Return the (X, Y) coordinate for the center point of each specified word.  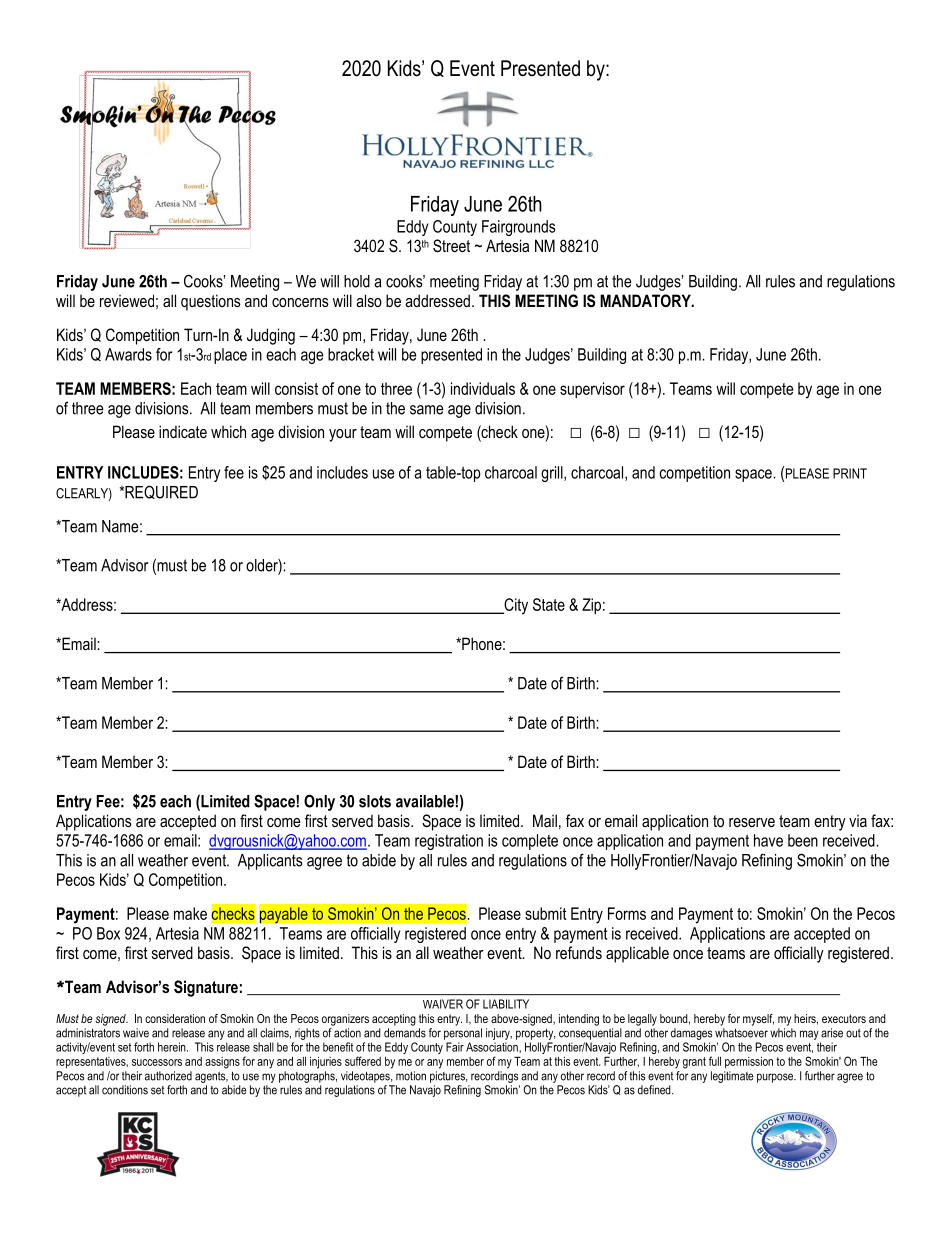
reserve (752, 822)
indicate (183, 431)
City (515, 606)
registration (449, 842)
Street (451, 246)
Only (319, 802)
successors (157, 1062)
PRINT (850, 473)
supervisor (592, 390)
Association (493, 1047)
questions (211, 302)
